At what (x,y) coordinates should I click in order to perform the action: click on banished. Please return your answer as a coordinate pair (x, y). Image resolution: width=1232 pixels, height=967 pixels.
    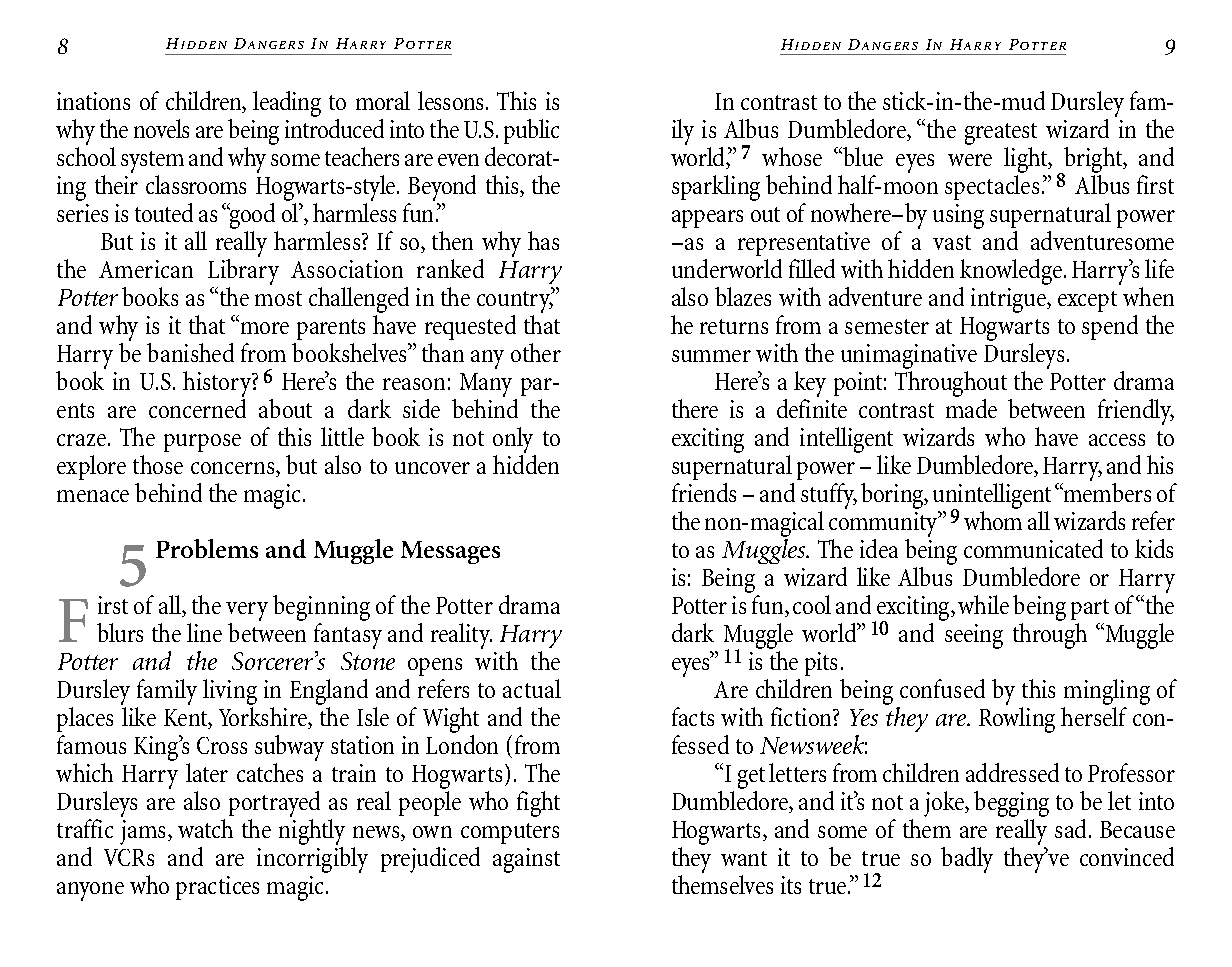
    Looking at the image, I should click on (190, 352).
